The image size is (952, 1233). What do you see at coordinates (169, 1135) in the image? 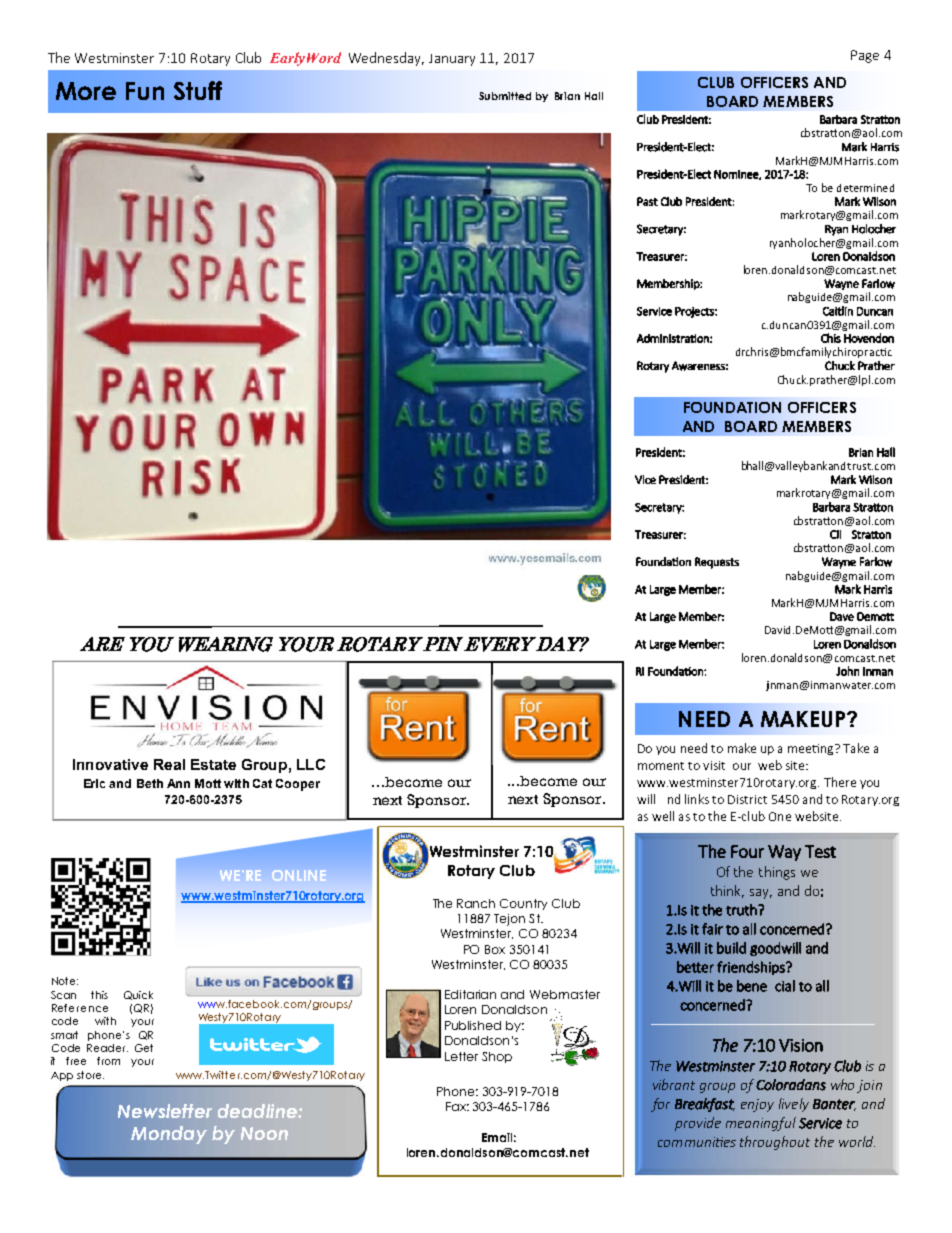
I see `Monday` at bounding box center [169, 1135].
